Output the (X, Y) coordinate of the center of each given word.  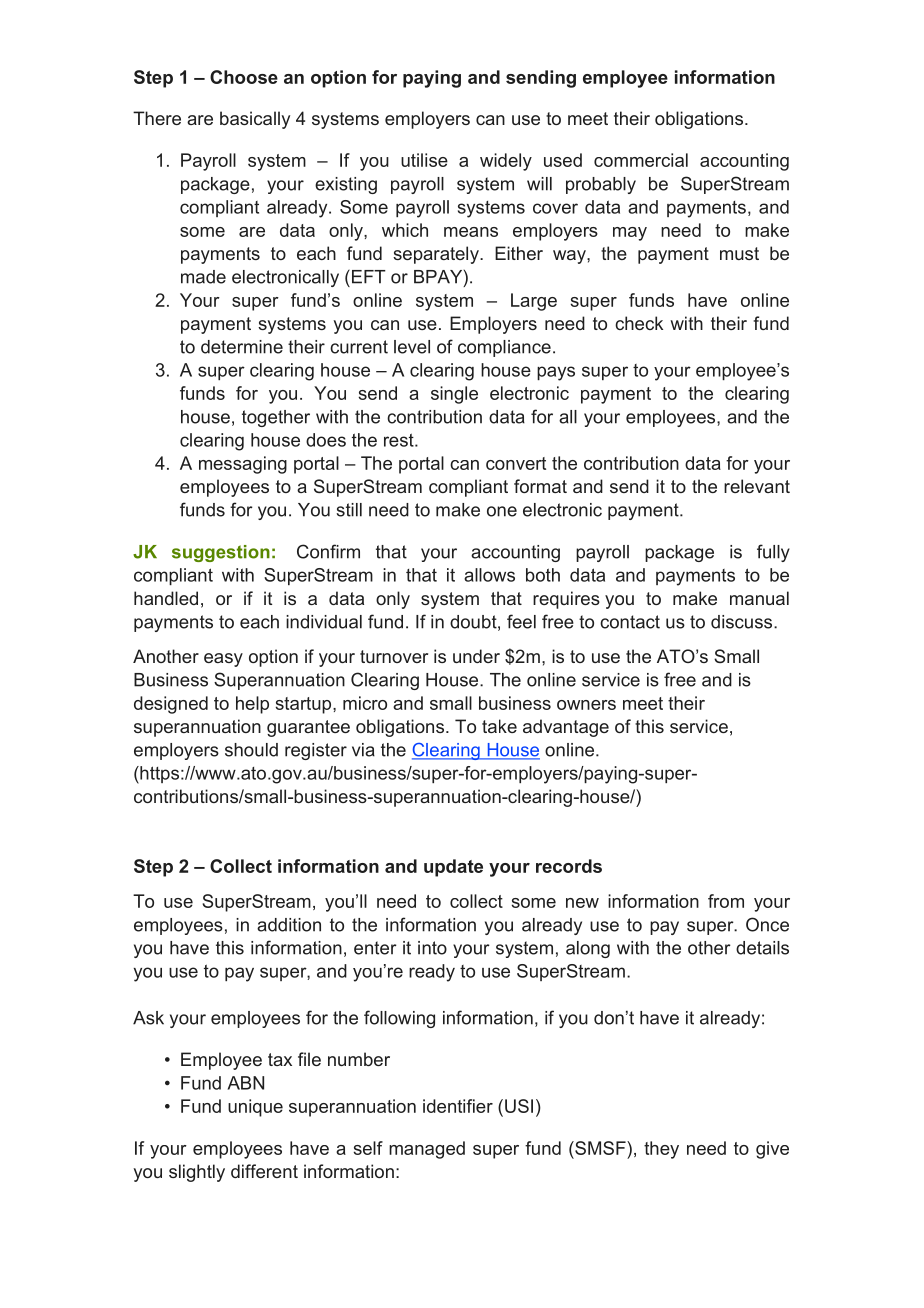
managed (427, 1150)
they (661, 1150)
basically (255, 120)
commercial (641, 160)
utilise (424, 160)
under (476, 656)
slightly (197, 1173)
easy (223, 660)
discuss (743, 622)
